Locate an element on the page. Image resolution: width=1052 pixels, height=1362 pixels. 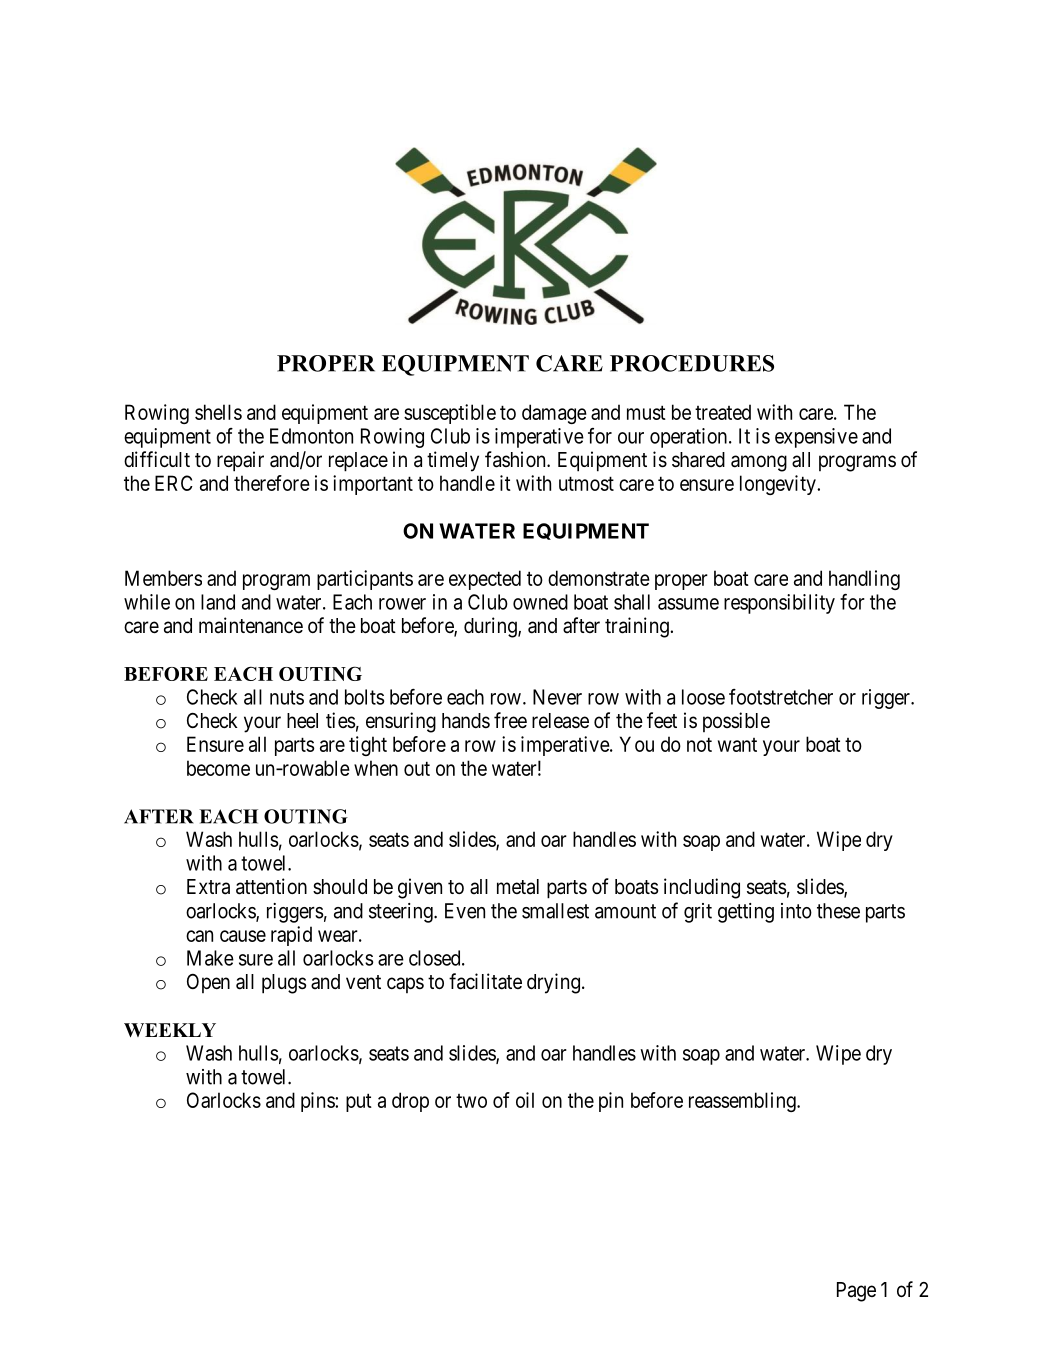
treated is located at coordinates (723, 412).
